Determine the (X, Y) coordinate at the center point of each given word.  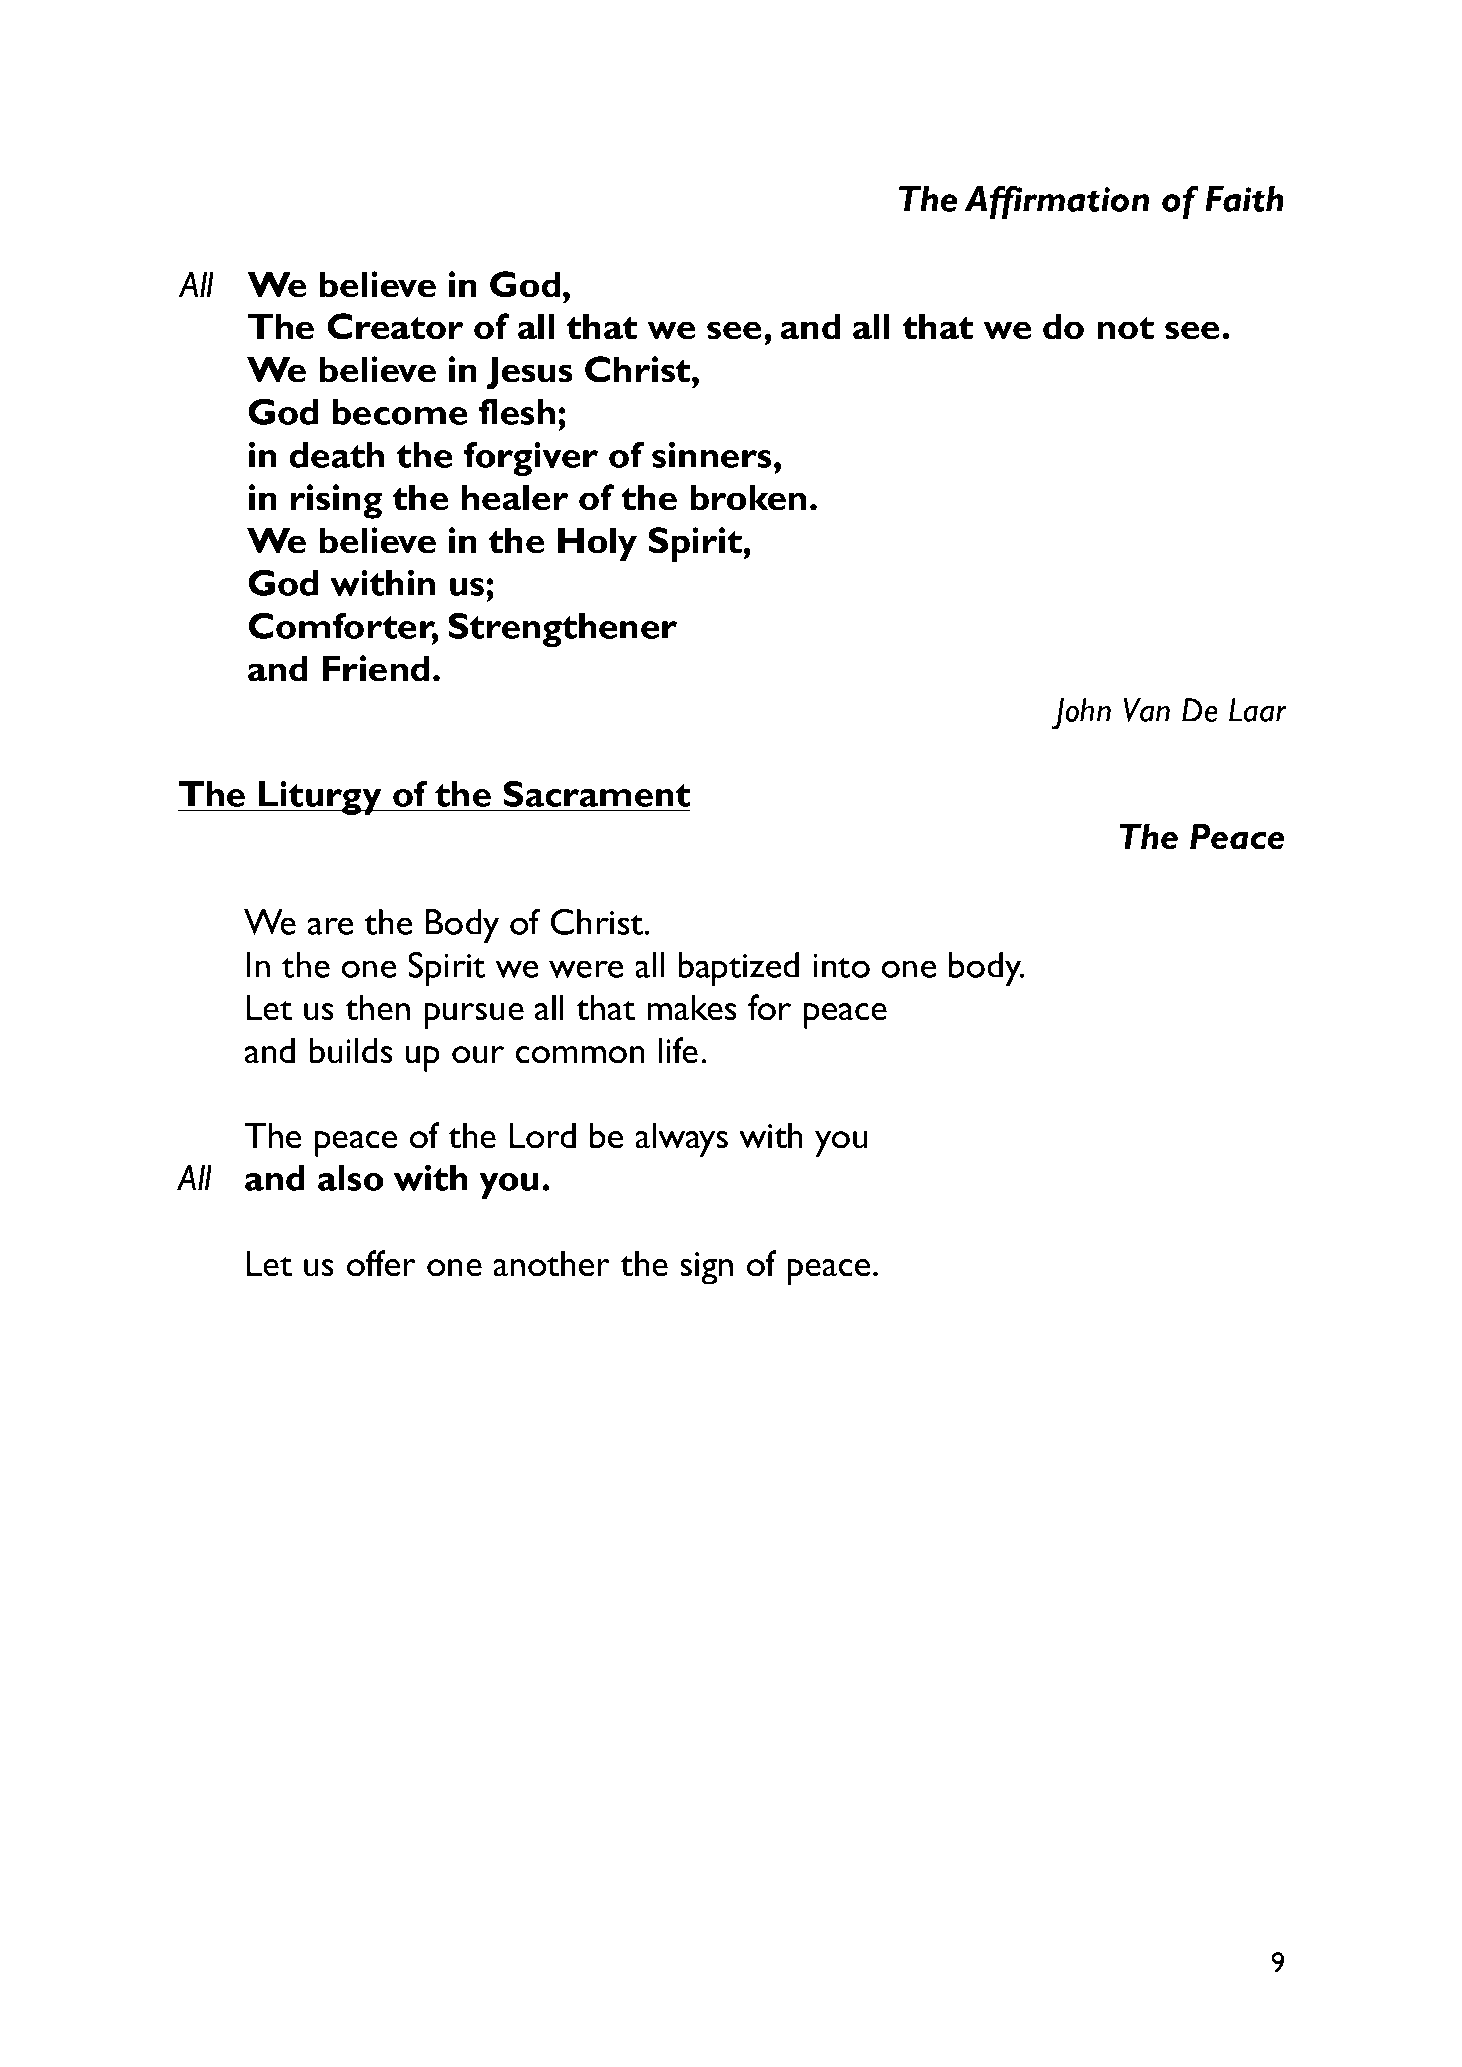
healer (515, 497)
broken (748, 497)
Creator (395, 326)
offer (381, 1263)
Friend (376, 668)
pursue (474, 1016)
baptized (738, 969)
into (841, 966)
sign (706, 1268)
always (681, 1139)
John (1081, 714)
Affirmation (1057, 202)
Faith (1244, 199)
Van (1146, 710)
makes (692, 1007)
